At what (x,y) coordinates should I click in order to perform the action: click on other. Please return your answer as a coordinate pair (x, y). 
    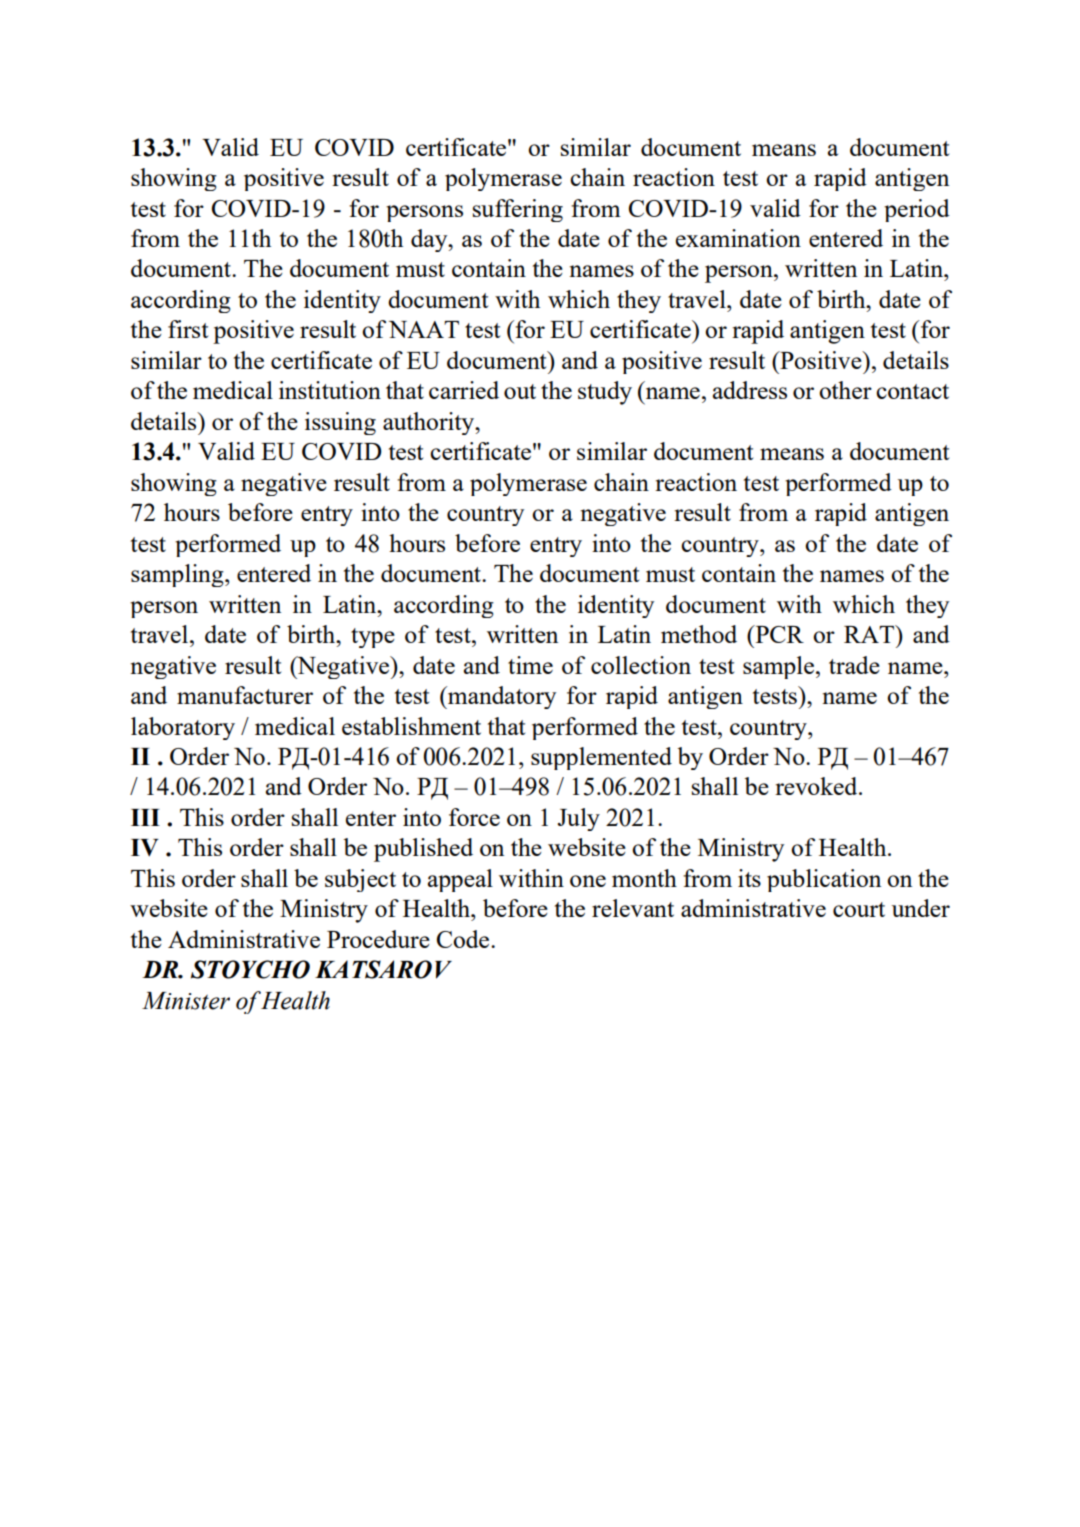
    Looking at the image, I should click on (845, 390).
